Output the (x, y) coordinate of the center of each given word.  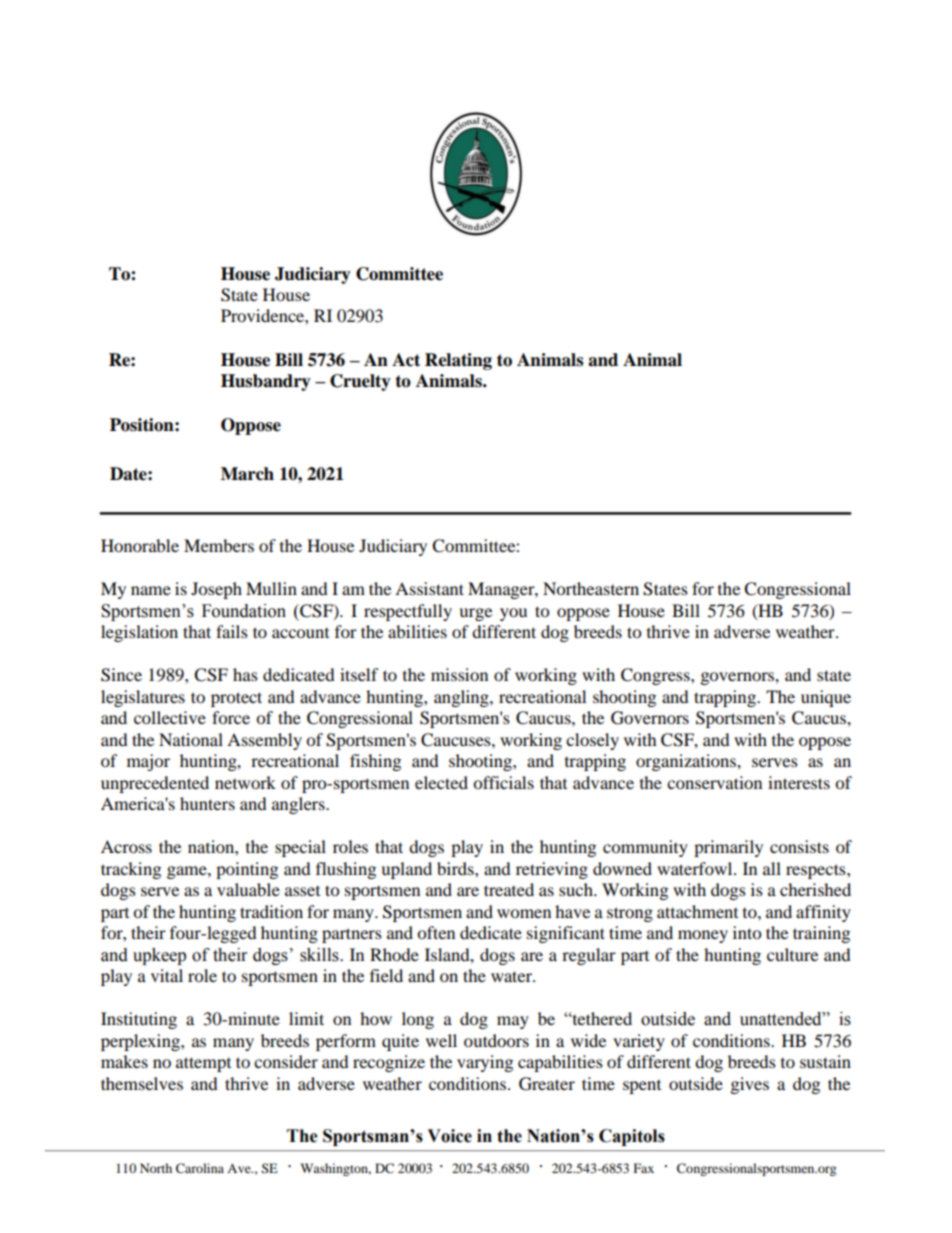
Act (406, 360)
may (513, 1022)
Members (219, 545)
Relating (458, 361)
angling (462, 698)
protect (236, 699)
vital (167, 975)
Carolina (200, 1168)
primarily (728, 848)
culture (792, 954)
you (513, 614)
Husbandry (266, 382)
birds (456, 868)
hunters (207, 803)
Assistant (429, 588)
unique (826, 698)
